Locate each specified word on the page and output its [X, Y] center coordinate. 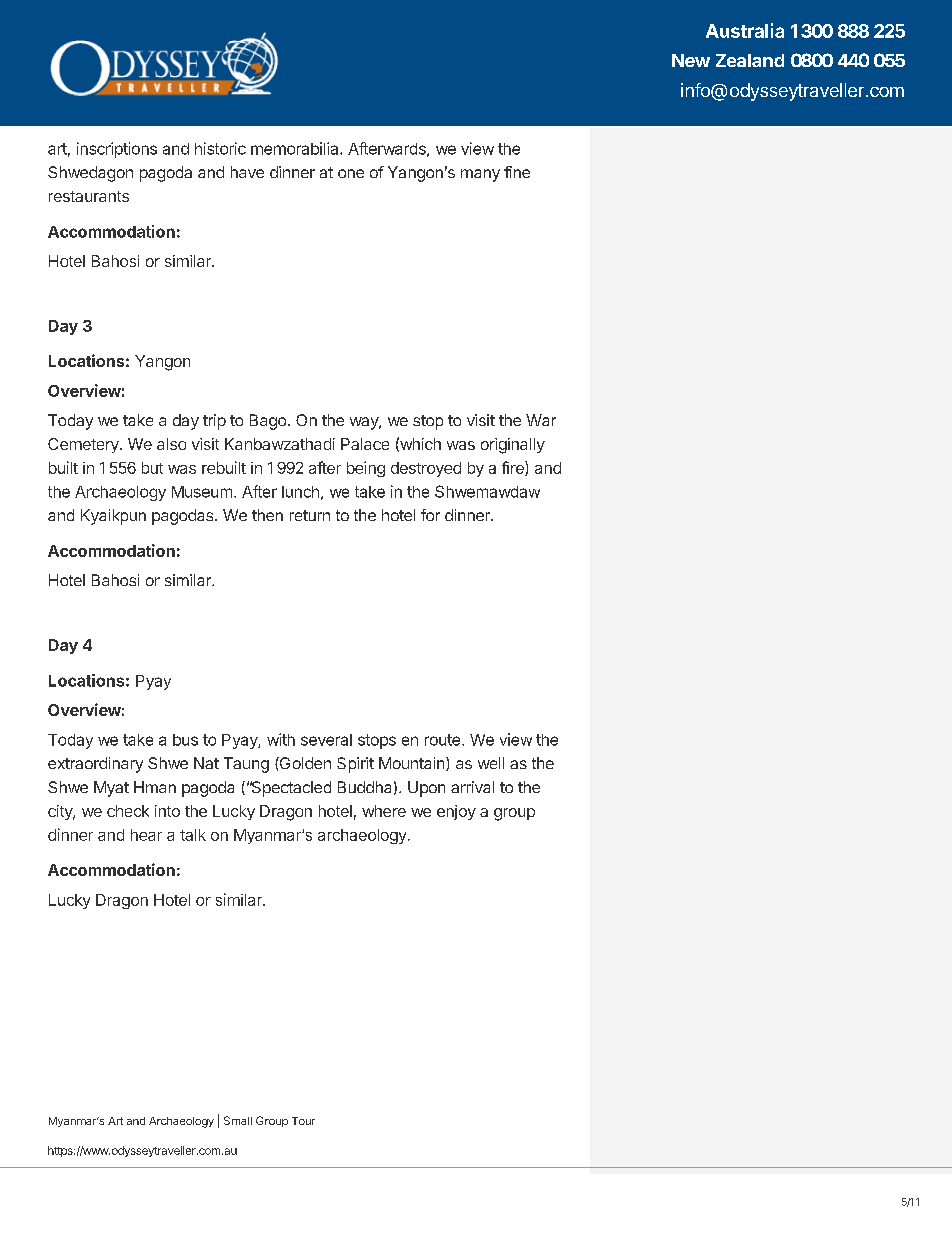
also [171, 444]
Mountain [413, 764]
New [691, 60]
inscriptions [117, 150]
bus [185, 740]
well [491, 763]
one [351, 173]
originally [513, 446]
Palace [365, 444]
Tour [303, 1121]
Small [238, 1120]
